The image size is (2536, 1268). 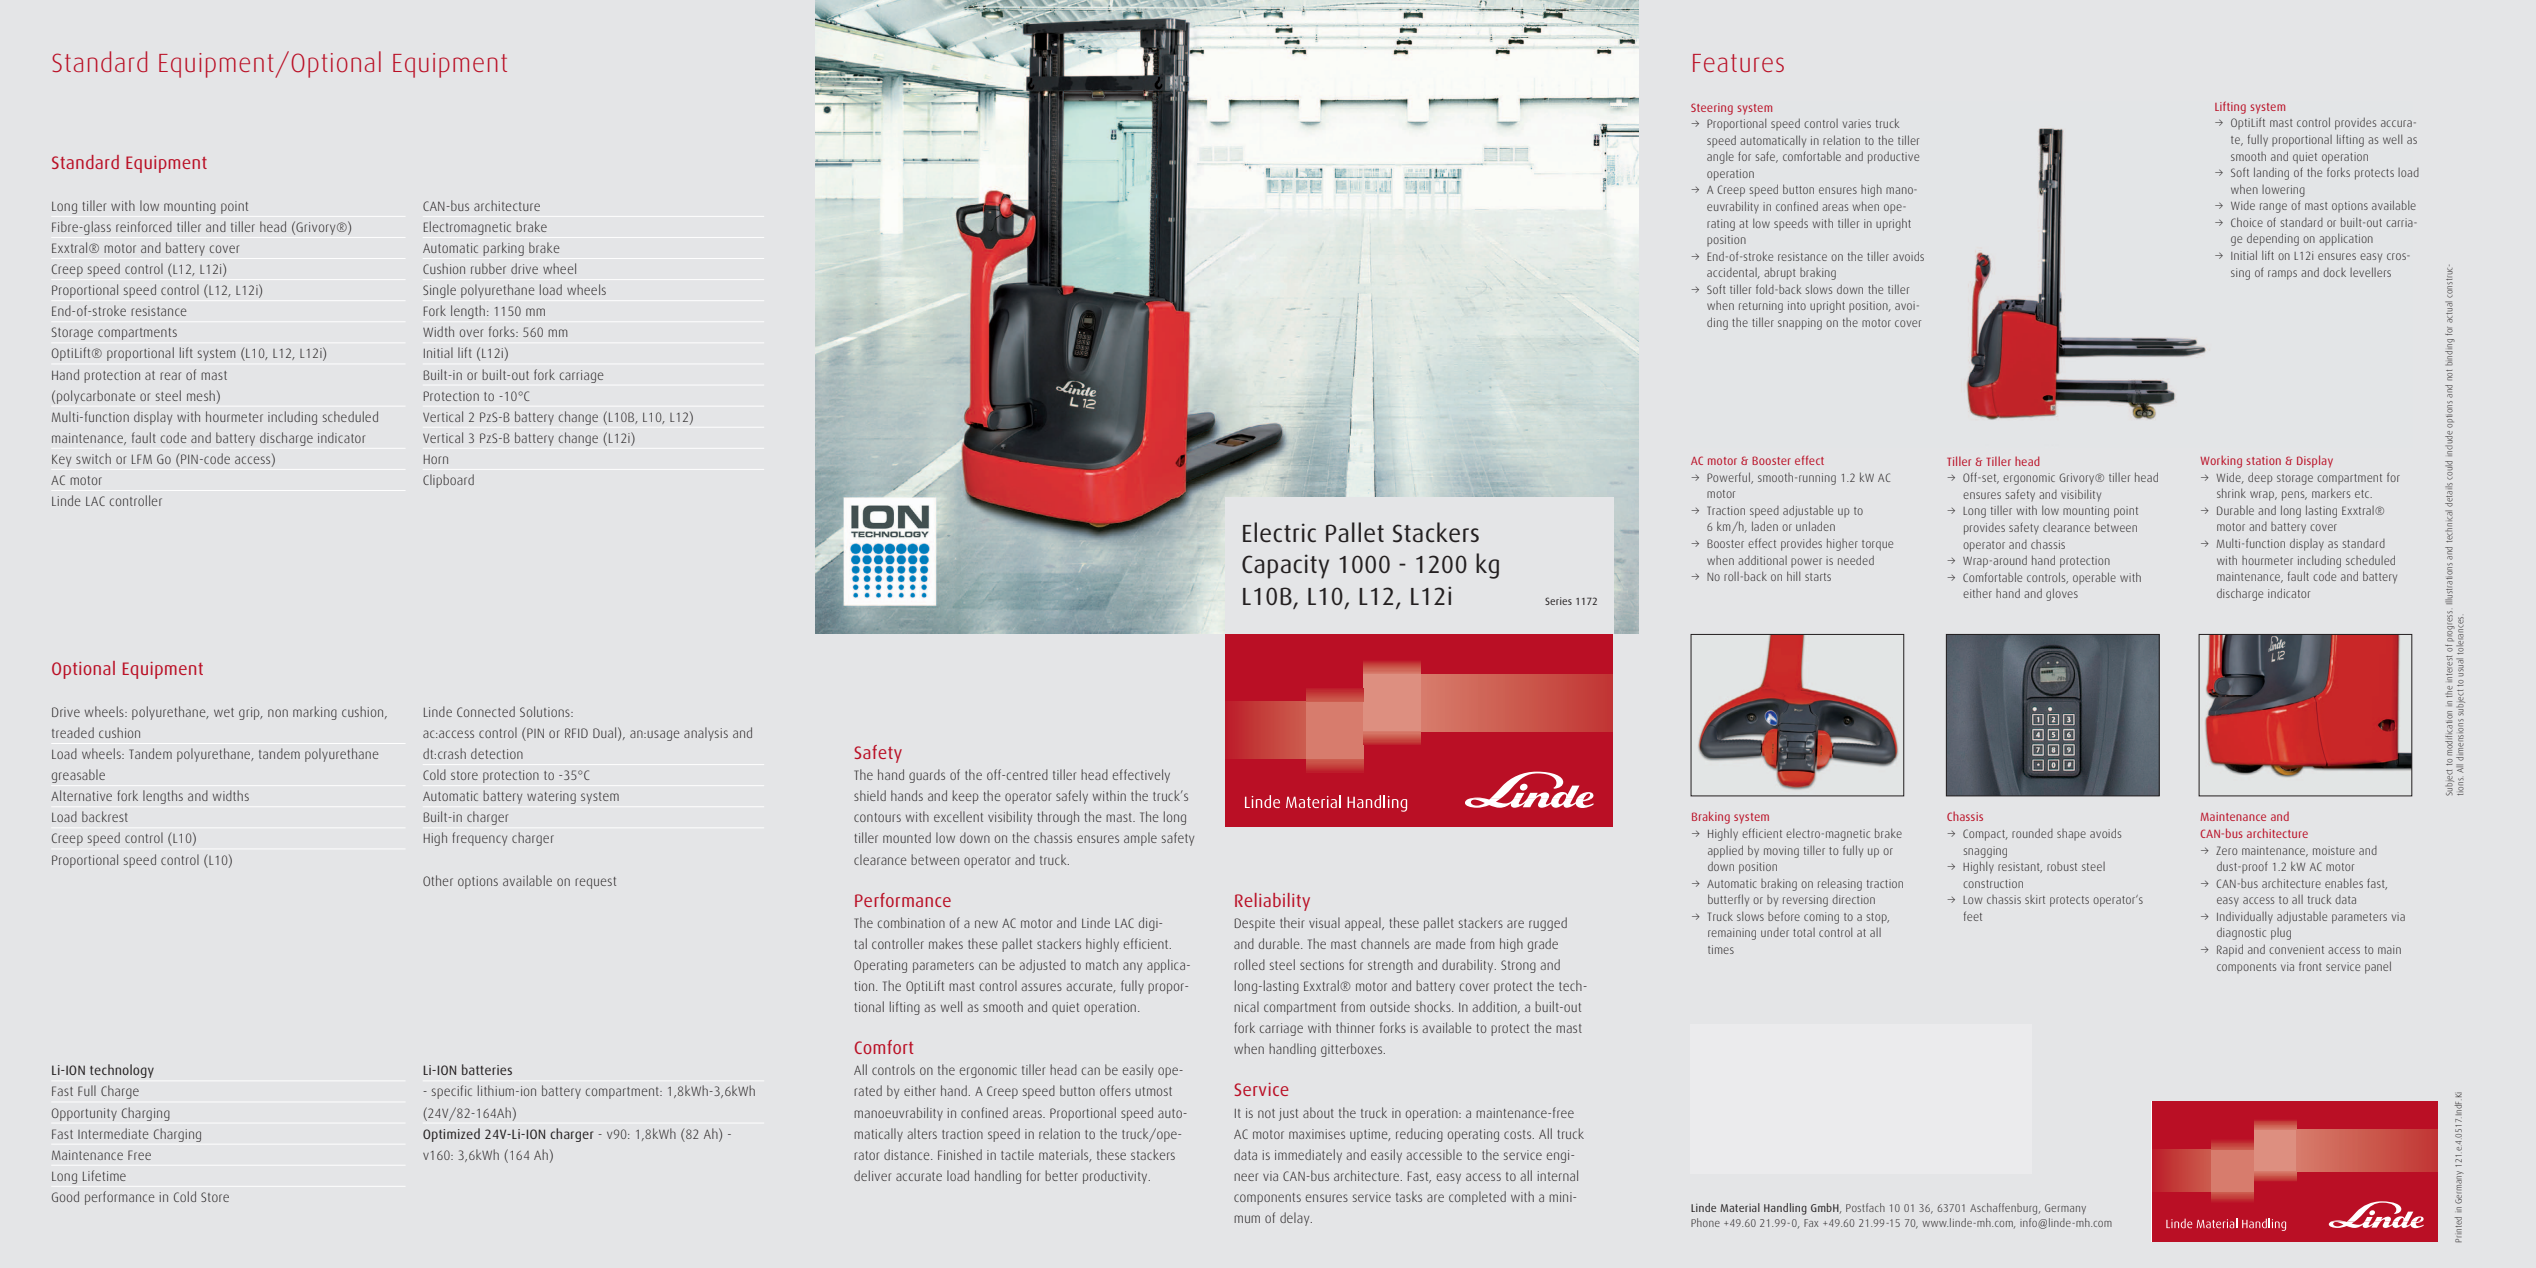 I want to click on snapping, so click(x=1800, y=324).
